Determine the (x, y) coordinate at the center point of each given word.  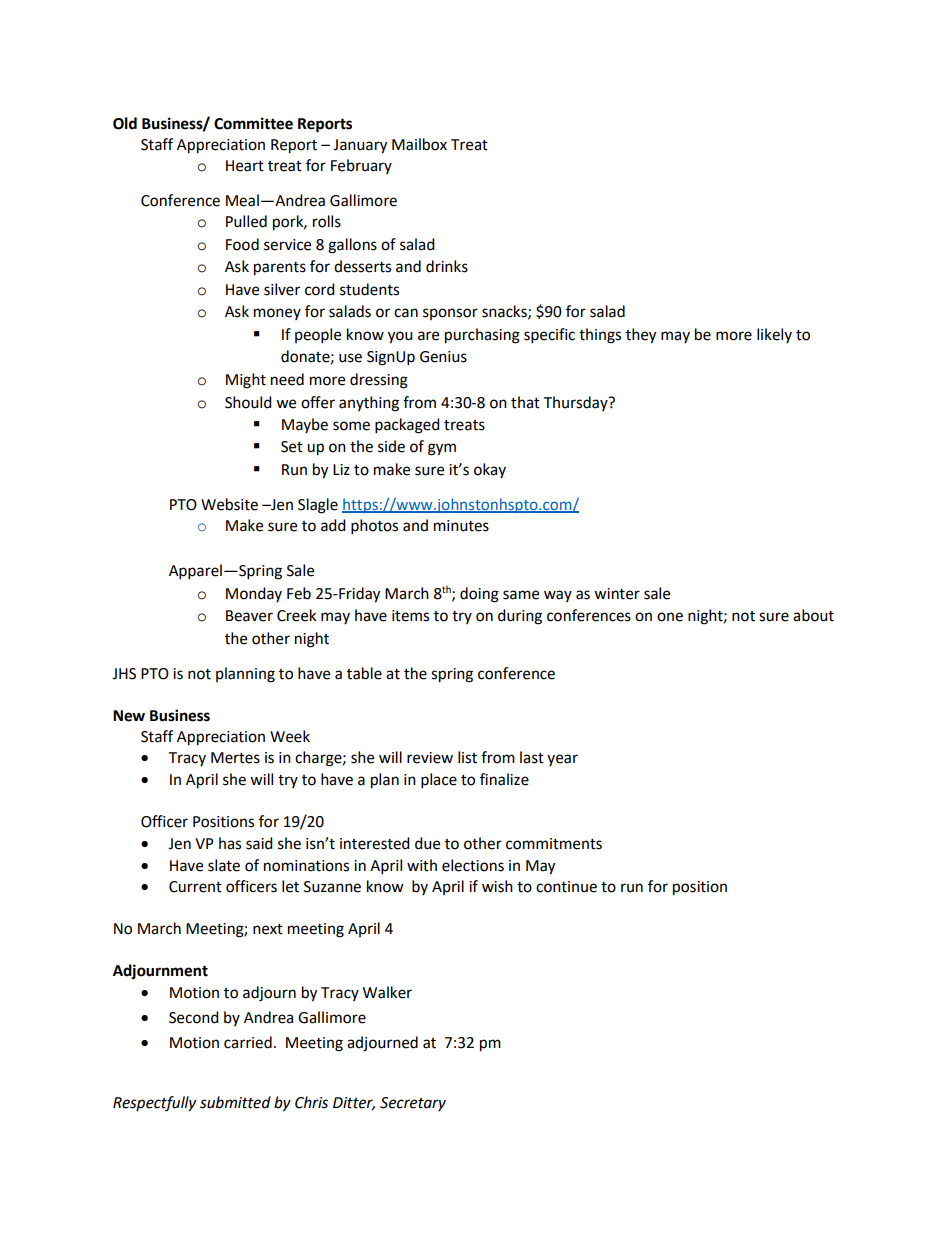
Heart (245, 166)
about (813, 615)
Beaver (249, 616)
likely (774, 335)
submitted (235, 1102)
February (361, 166)
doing (479, 595)
